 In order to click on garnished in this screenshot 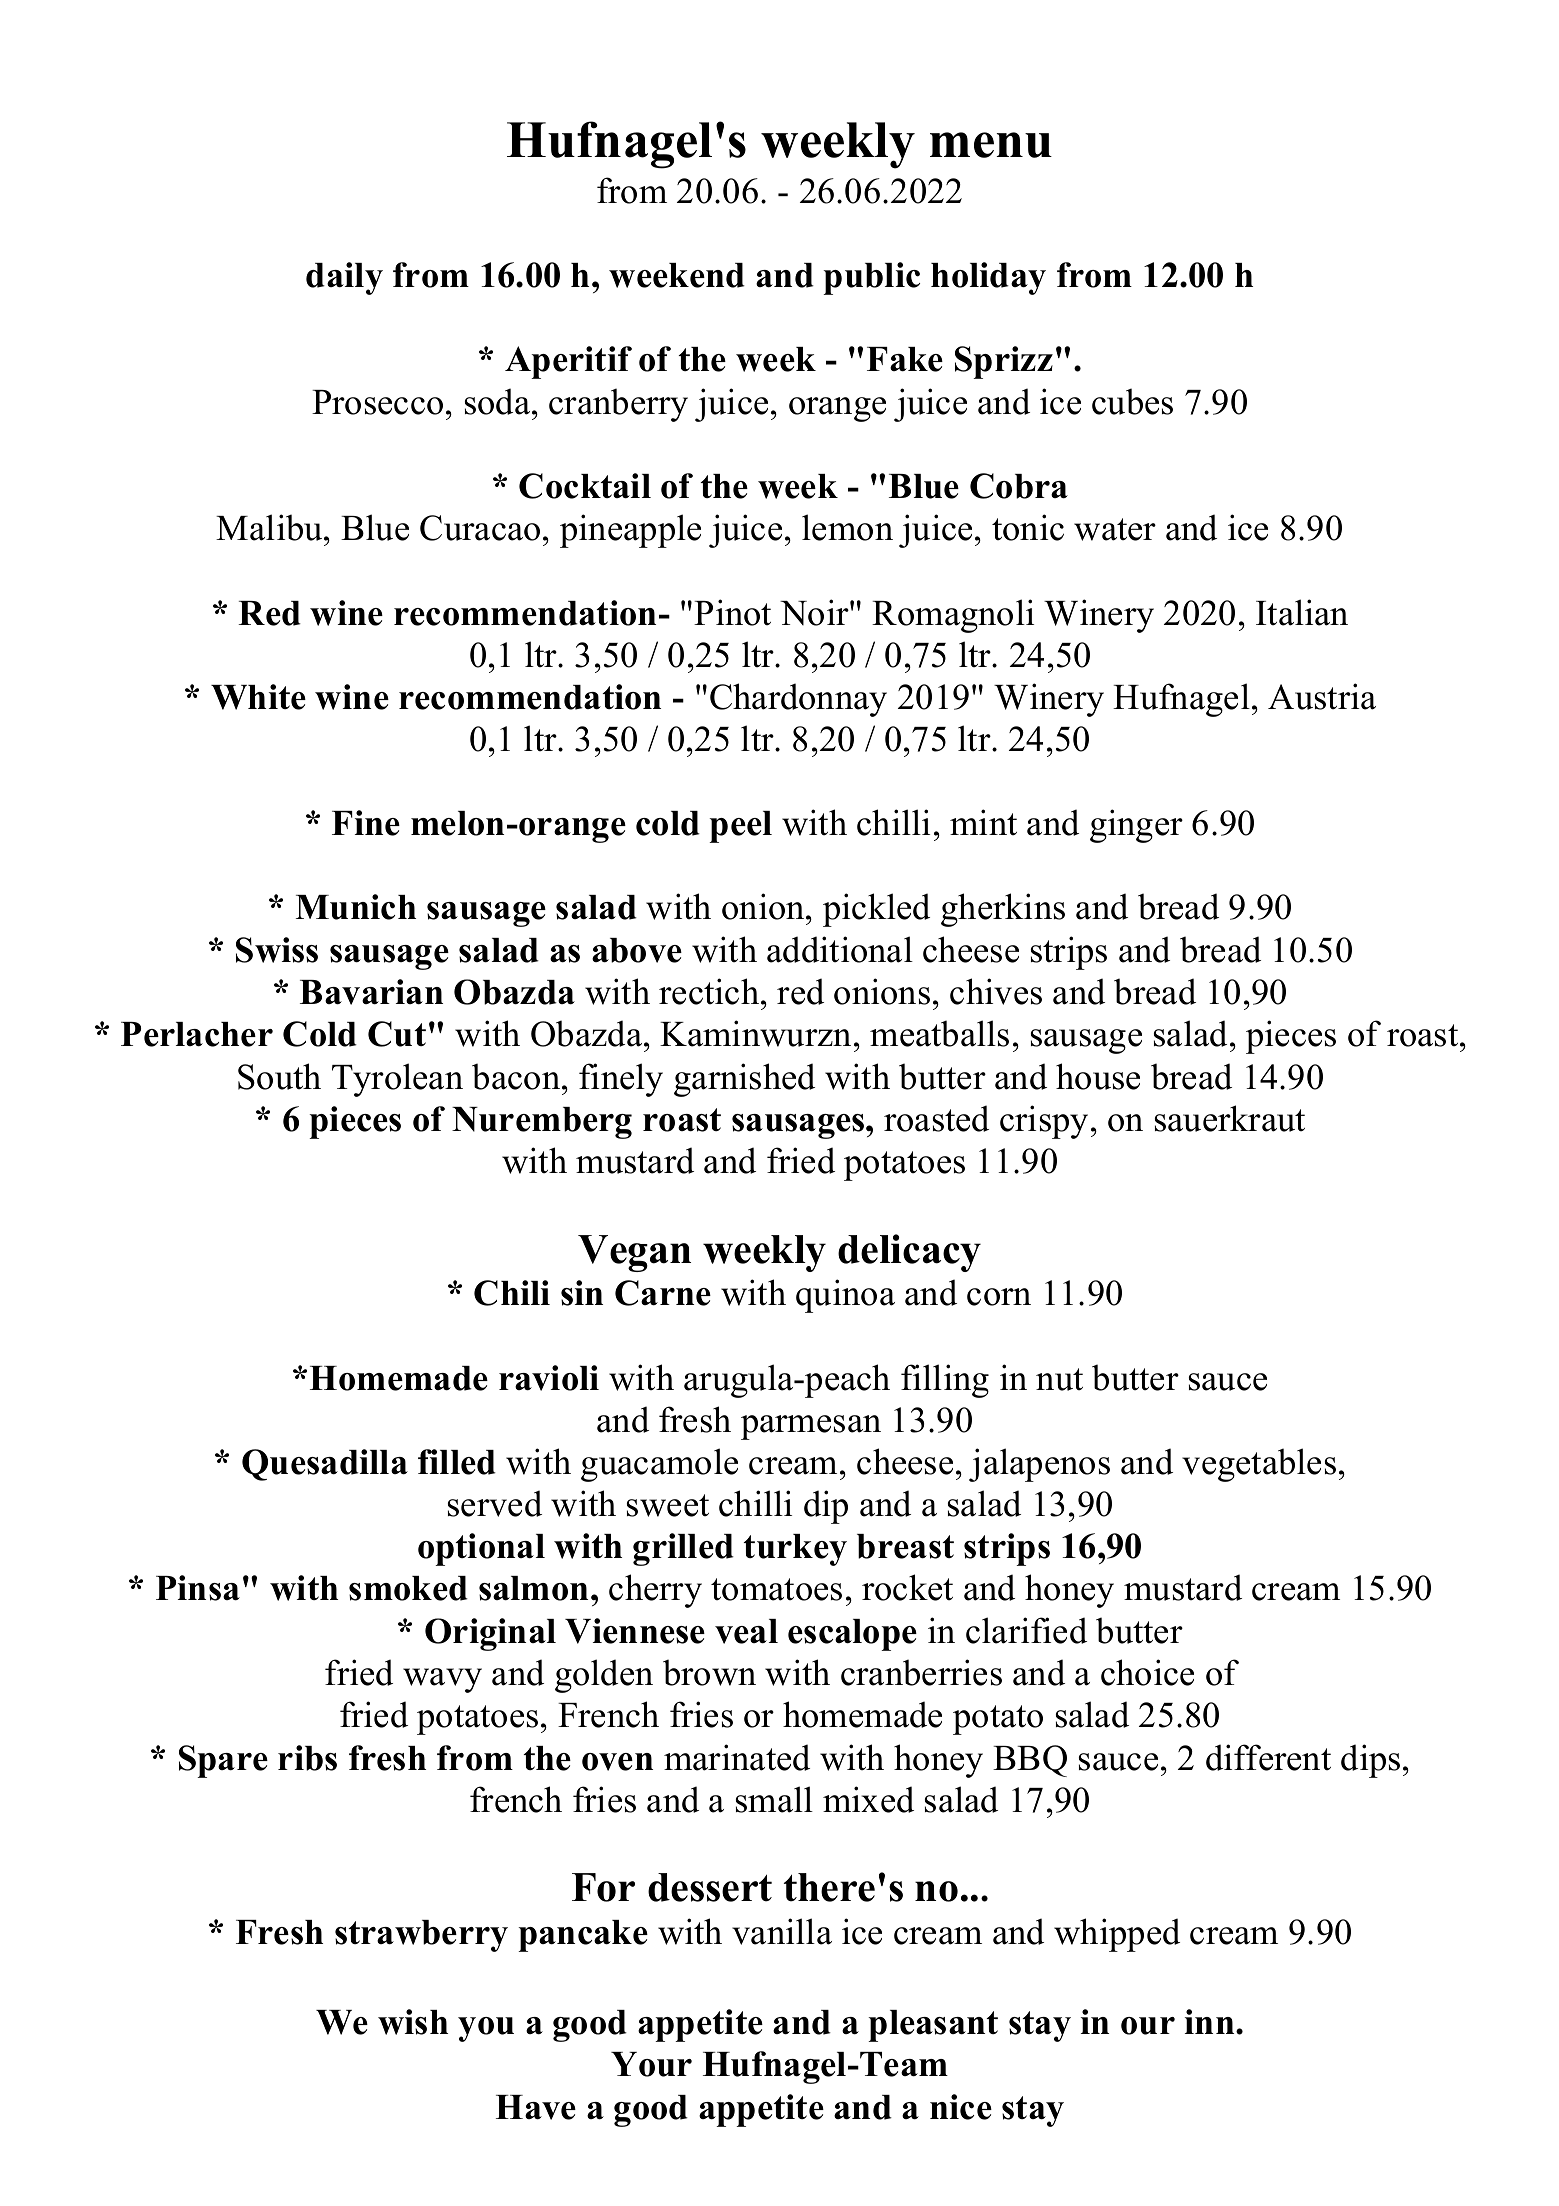, I will do `click(744, 1080)`.
